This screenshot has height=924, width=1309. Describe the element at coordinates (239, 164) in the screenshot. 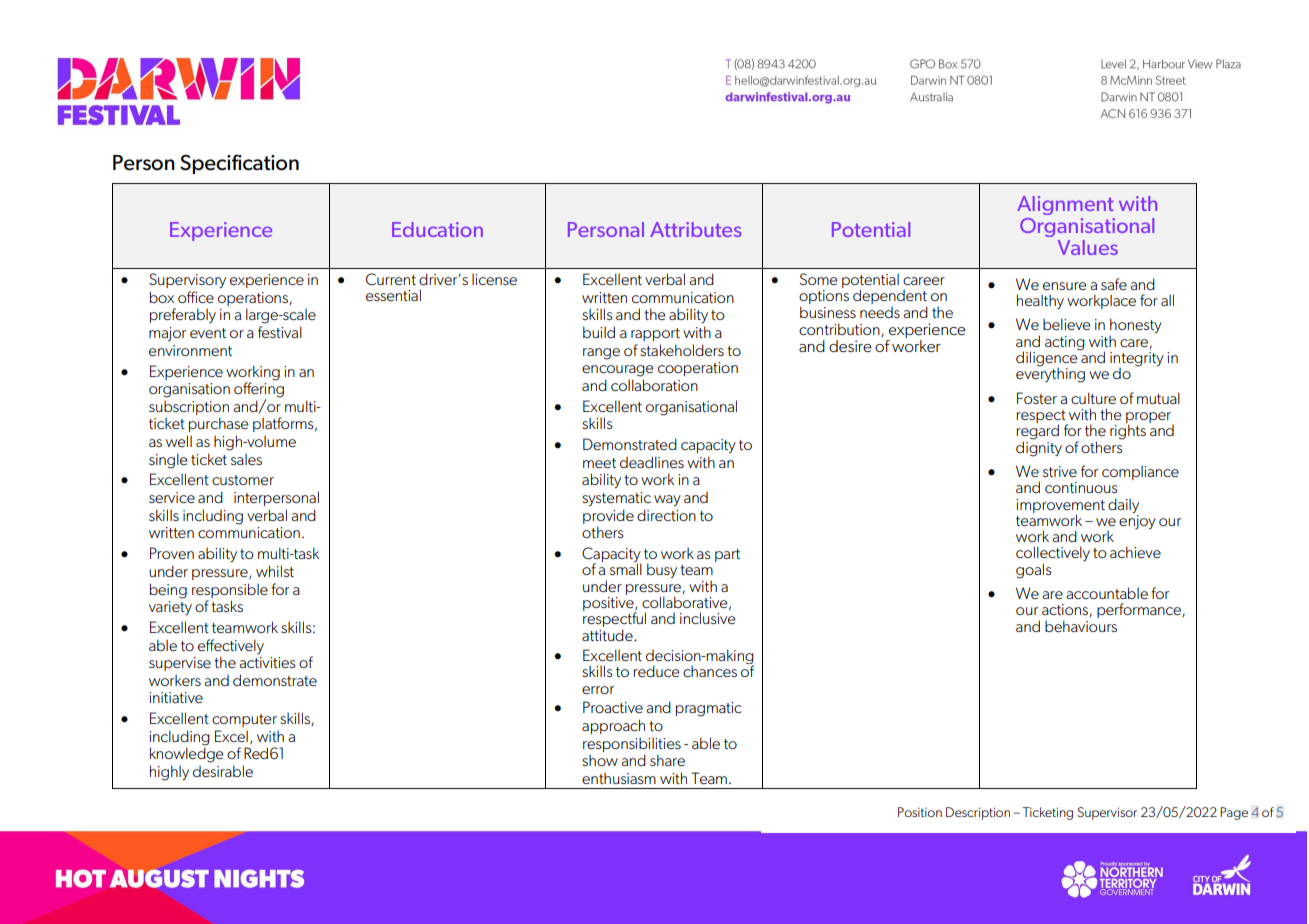

I see `Specification` at that location.
